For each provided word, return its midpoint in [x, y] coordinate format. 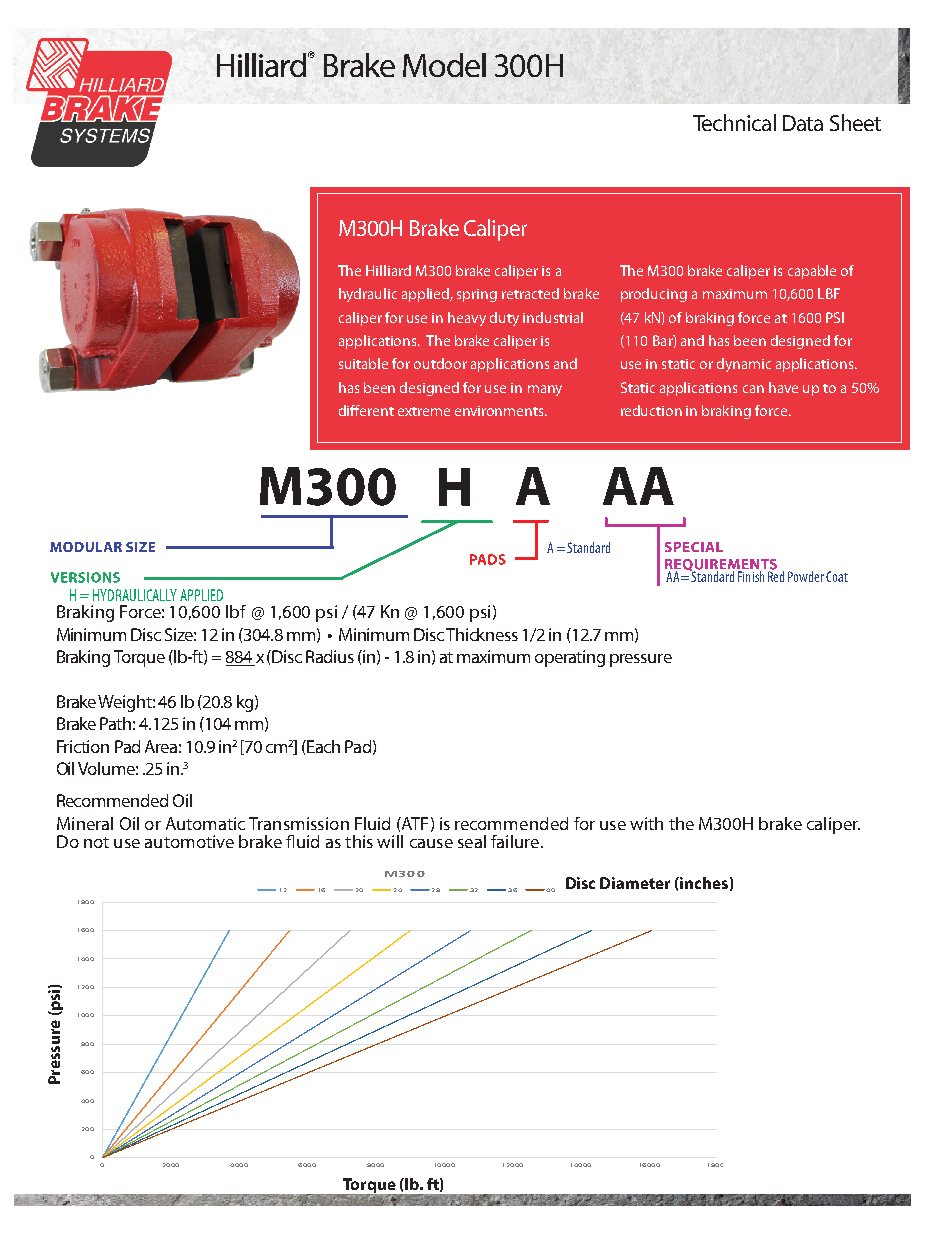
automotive [189, 841]
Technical [734, 122]
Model [444, 65]
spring [477, 295]
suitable [363, 363]
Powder [806, 576]
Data [803, 123]
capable [812, 272]
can [753, 389]
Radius [330, 656]
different [366, 410]
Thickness [482, 634]
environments [500, 411]
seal [472, 841]
